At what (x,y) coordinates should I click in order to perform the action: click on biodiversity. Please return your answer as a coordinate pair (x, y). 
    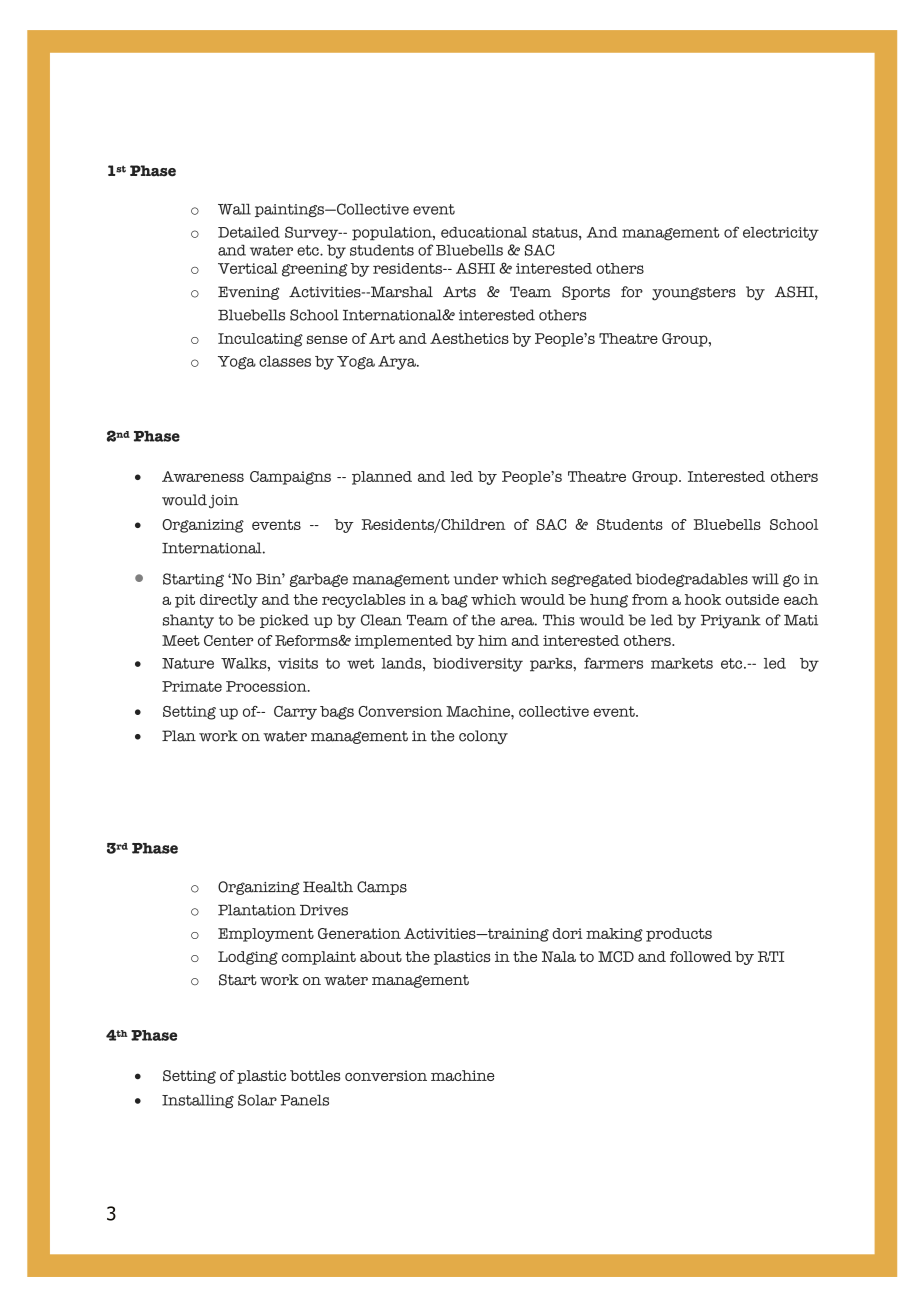
    Looking at the image, I should click on (478, 665).
